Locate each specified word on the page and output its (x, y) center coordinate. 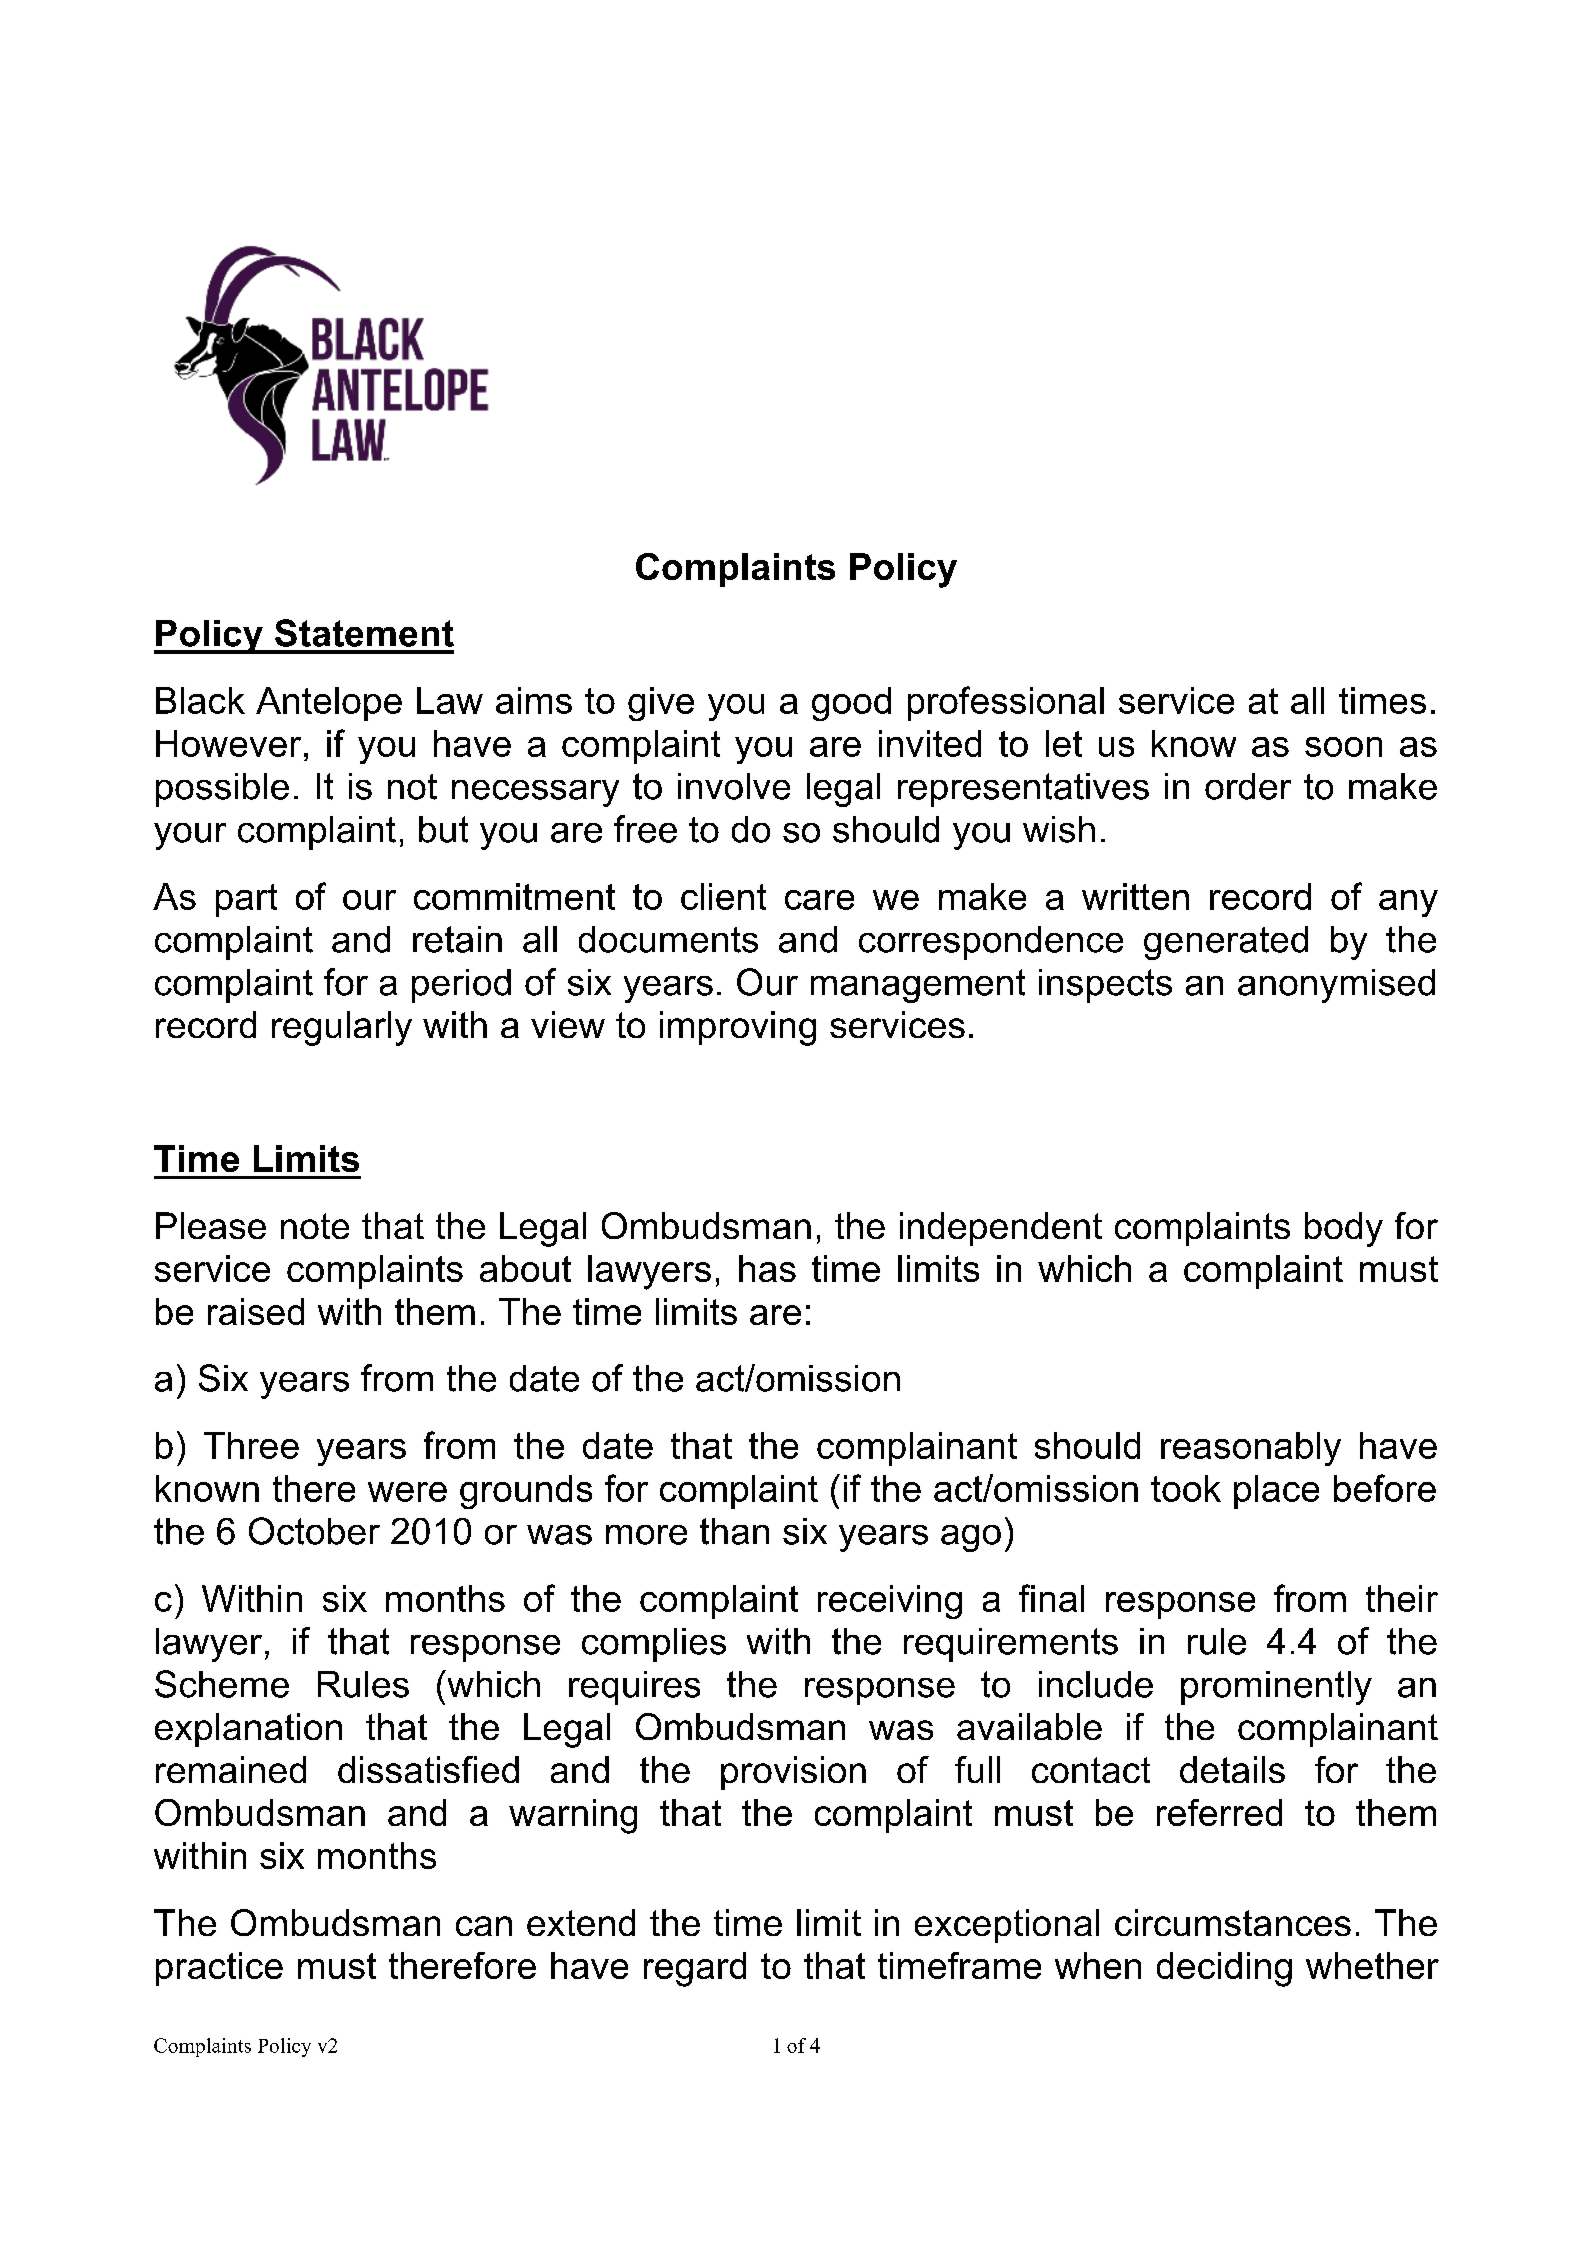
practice (219, 1969)
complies (654, 1645)
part (246, 900)
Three (251, 1445)
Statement (364, 633)
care (819, 900)
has (767, 1268)
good (851, 704)
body (1344, 1229)
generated (1226, 943)
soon (1343, 747)
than (734, 1531)
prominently (1276, 1688)
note (315, 1226)
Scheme (222, 1684)
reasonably (1251, 1449)
